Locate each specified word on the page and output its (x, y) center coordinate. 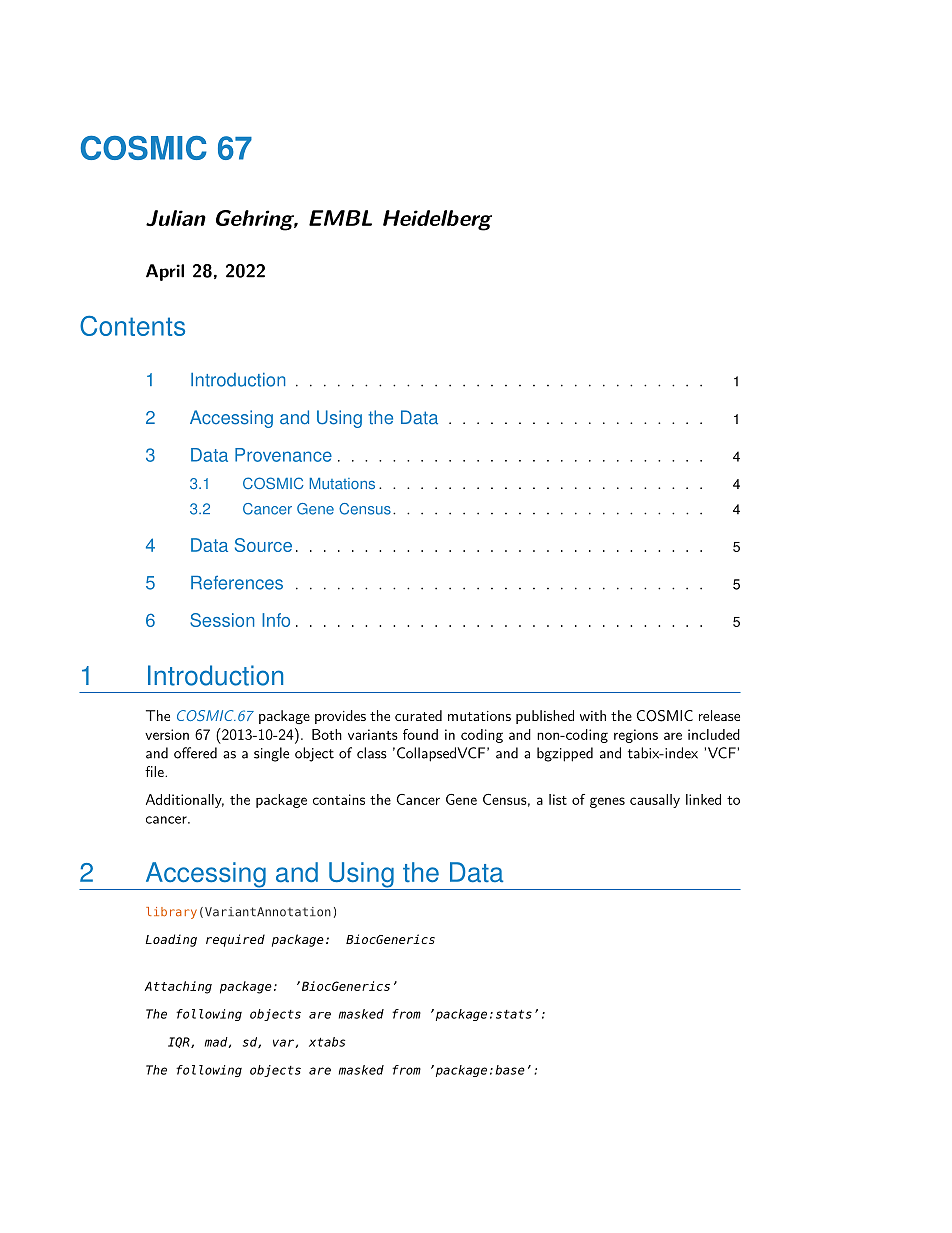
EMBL (340, 218)
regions (636, 736)
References (237, 583)
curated (418, 715)
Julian (176, 218)
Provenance (283, 455)
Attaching (178, 987)
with (593, 715)
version (167, 734)
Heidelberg (437, 220)
